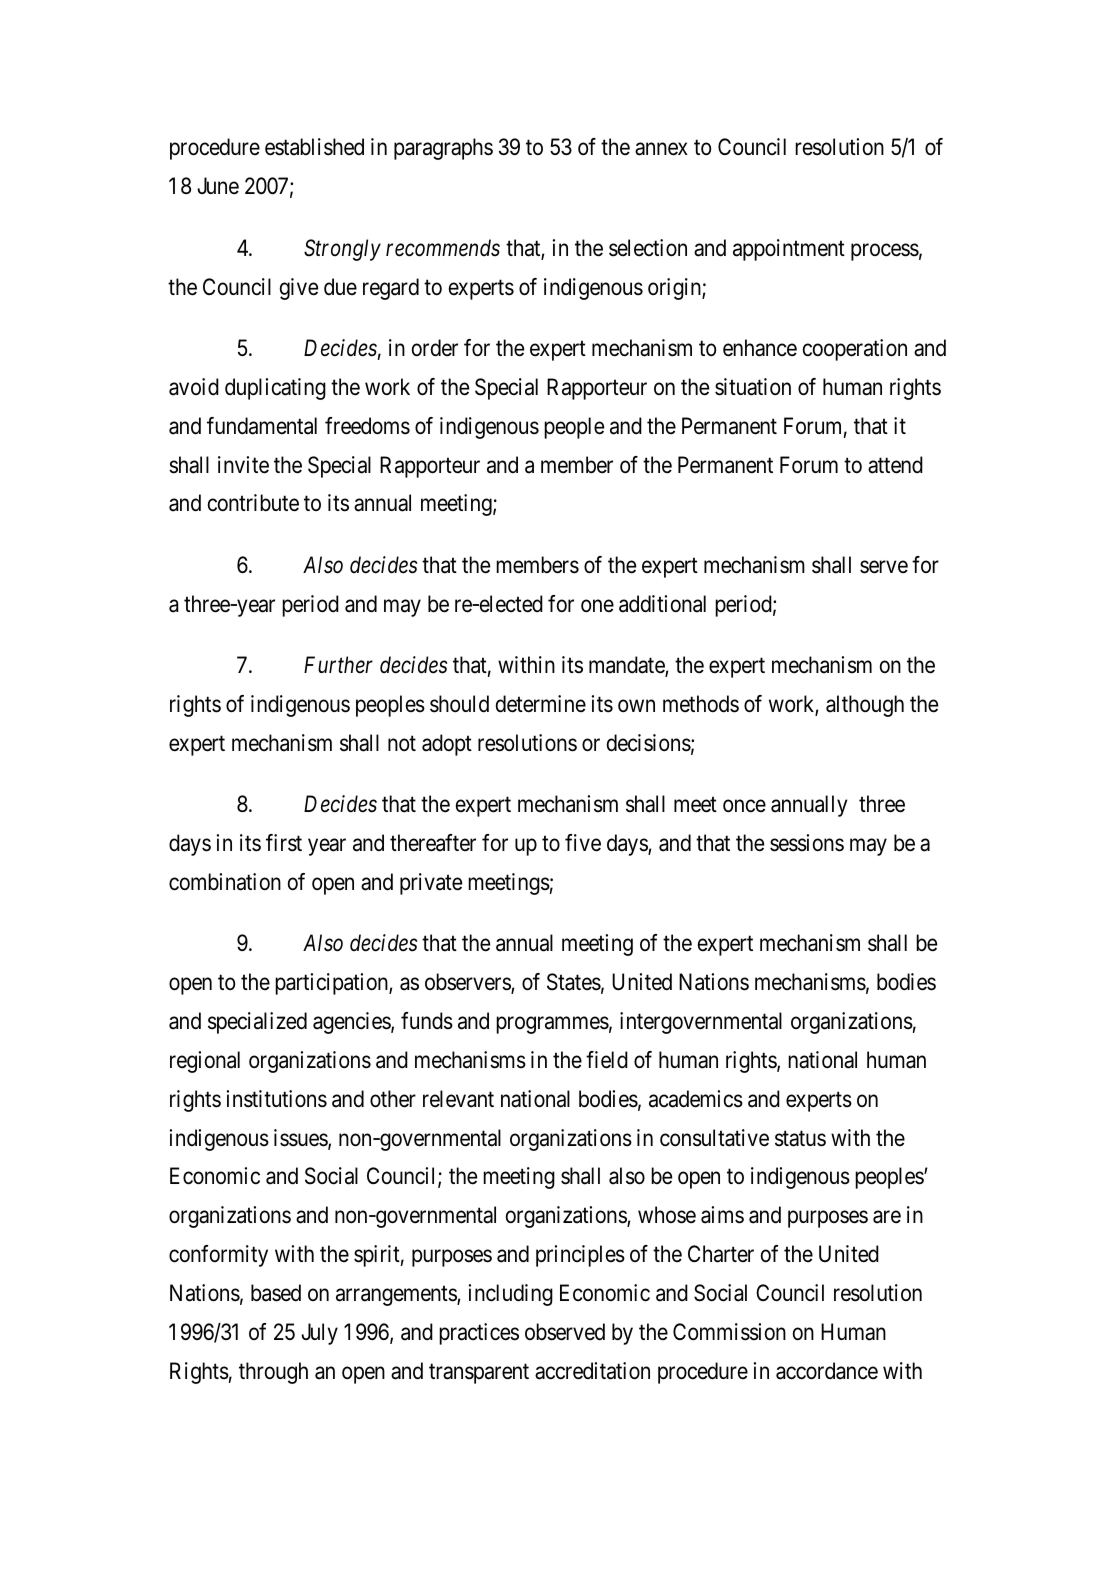 The width and height of the image is (1117, 1581). What do you see at coordinates (314, 147) in the image?
I see `established` at bounding box center [314, 147].
